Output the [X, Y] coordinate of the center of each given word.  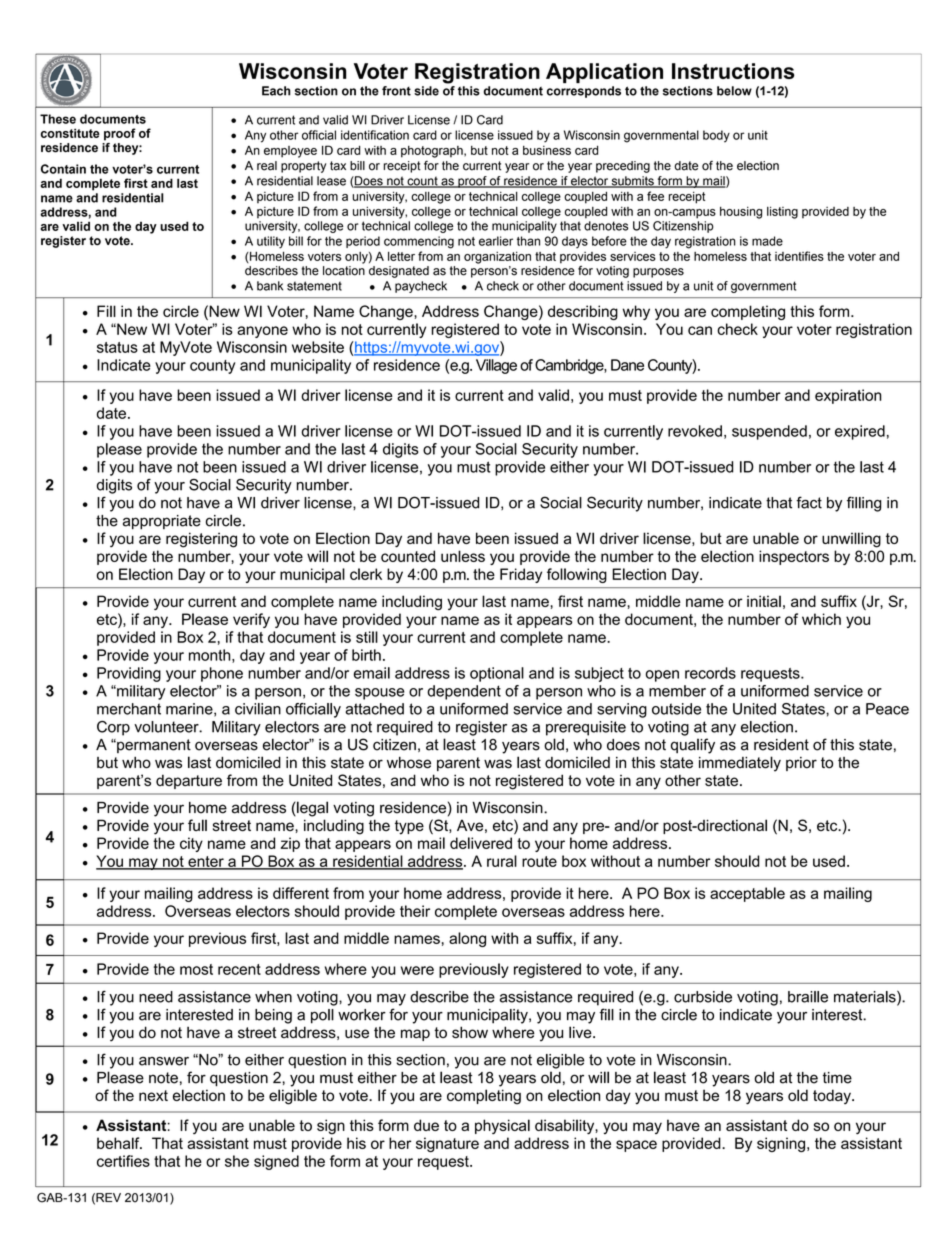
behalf [119, 1143]
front [396, 91]
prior [801, 764]
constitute [70, 133]
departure [189, 781]
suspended [769, 432]
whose [409, 763]
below [734, 91]
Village [496, 366]
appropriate [162, 522]
